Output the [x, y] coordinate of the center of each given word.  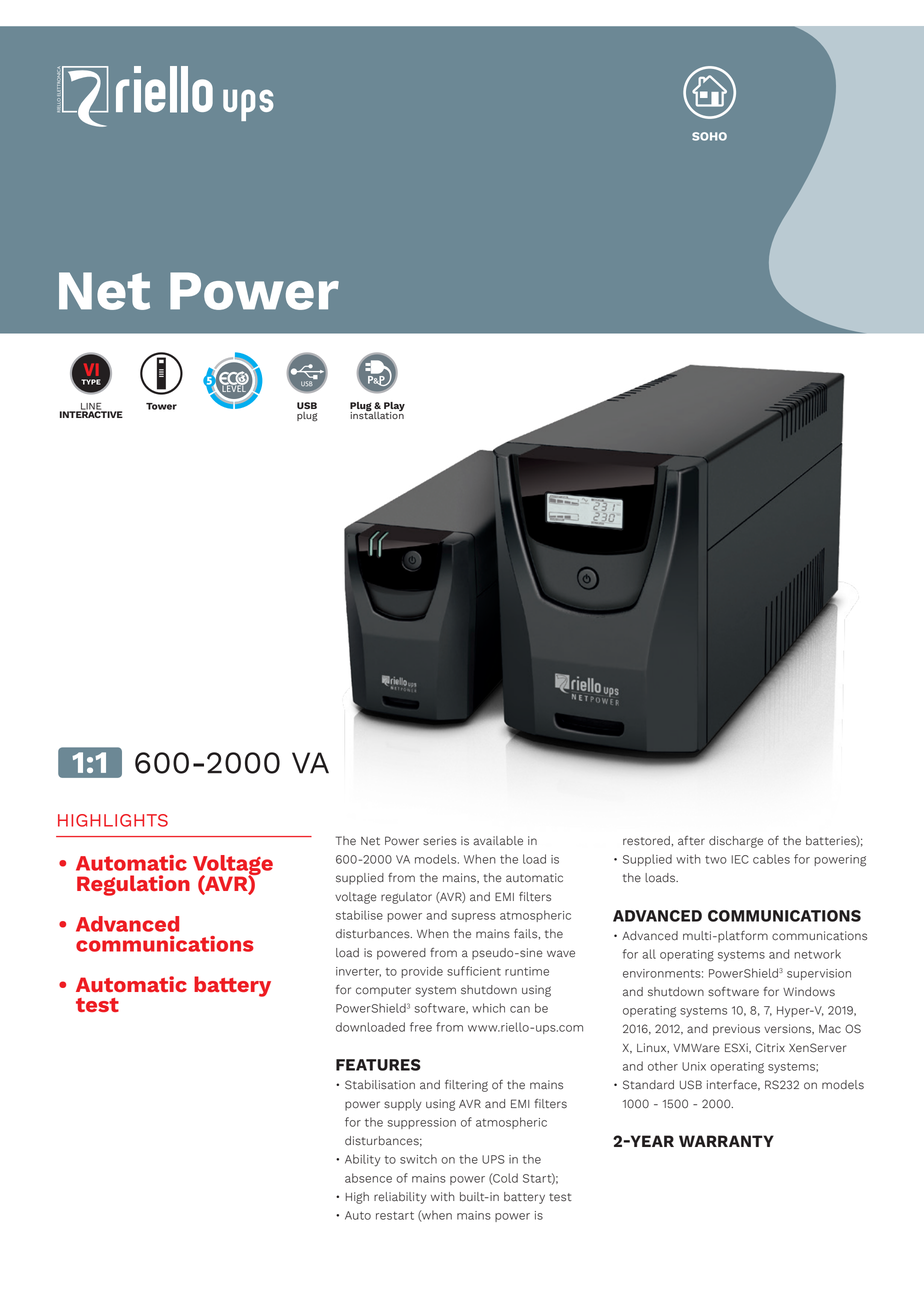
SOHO [709, 136]
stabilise [359, 915]
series [440, 841]
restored [646, 841]
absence [368, 1178]
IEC [740, 859]
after [691, 841]
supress [474, 917]
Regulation [133, 885]
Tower [161, 406]
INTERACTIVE [91, 413]
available [498, 841]
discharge [736, 842]
